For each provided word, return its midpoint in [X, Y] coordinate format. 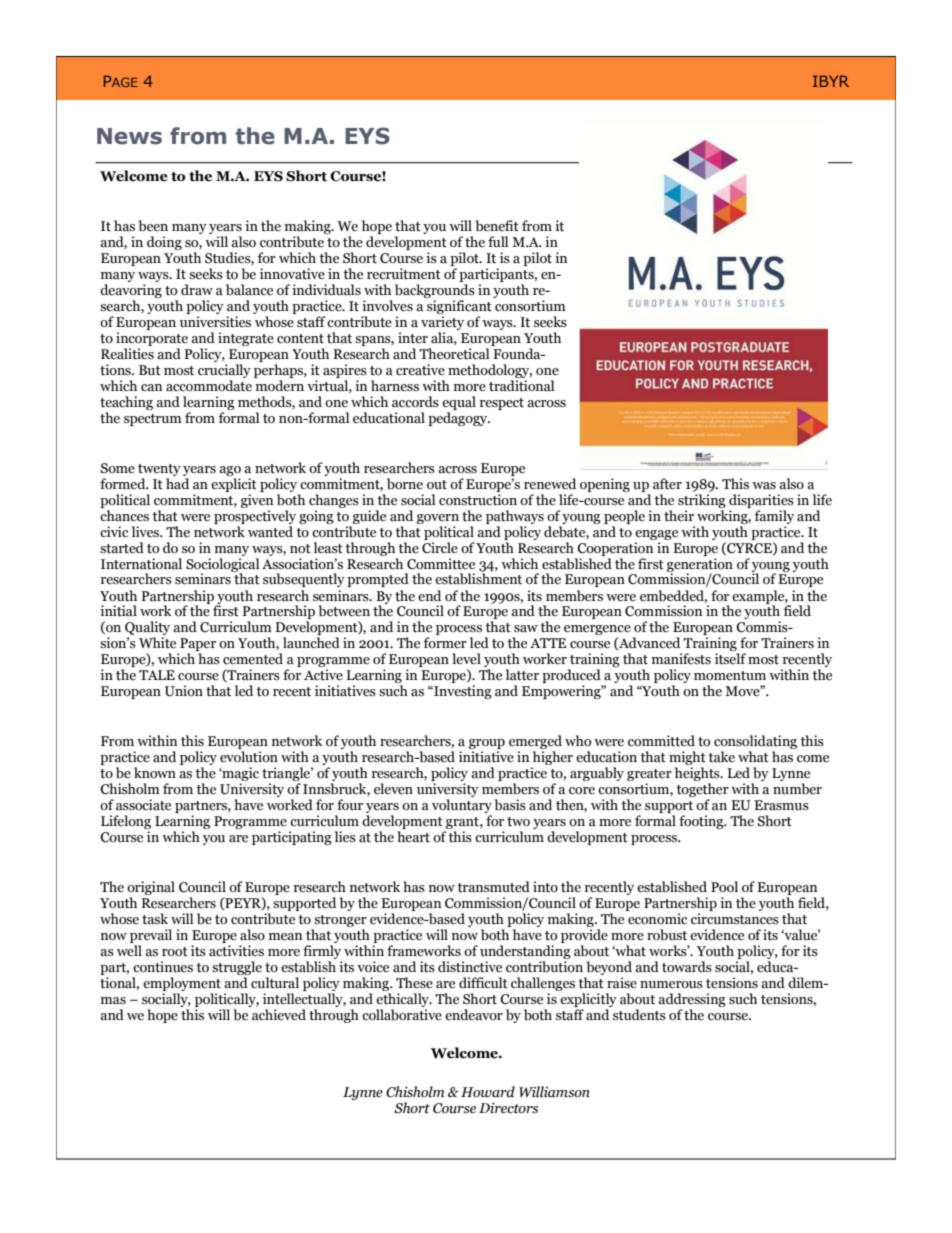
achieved [279, 1015]
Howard [488, 1091]
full [498, 241]
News [129, 136]
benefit [497, 226]
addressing [692, 1000]
